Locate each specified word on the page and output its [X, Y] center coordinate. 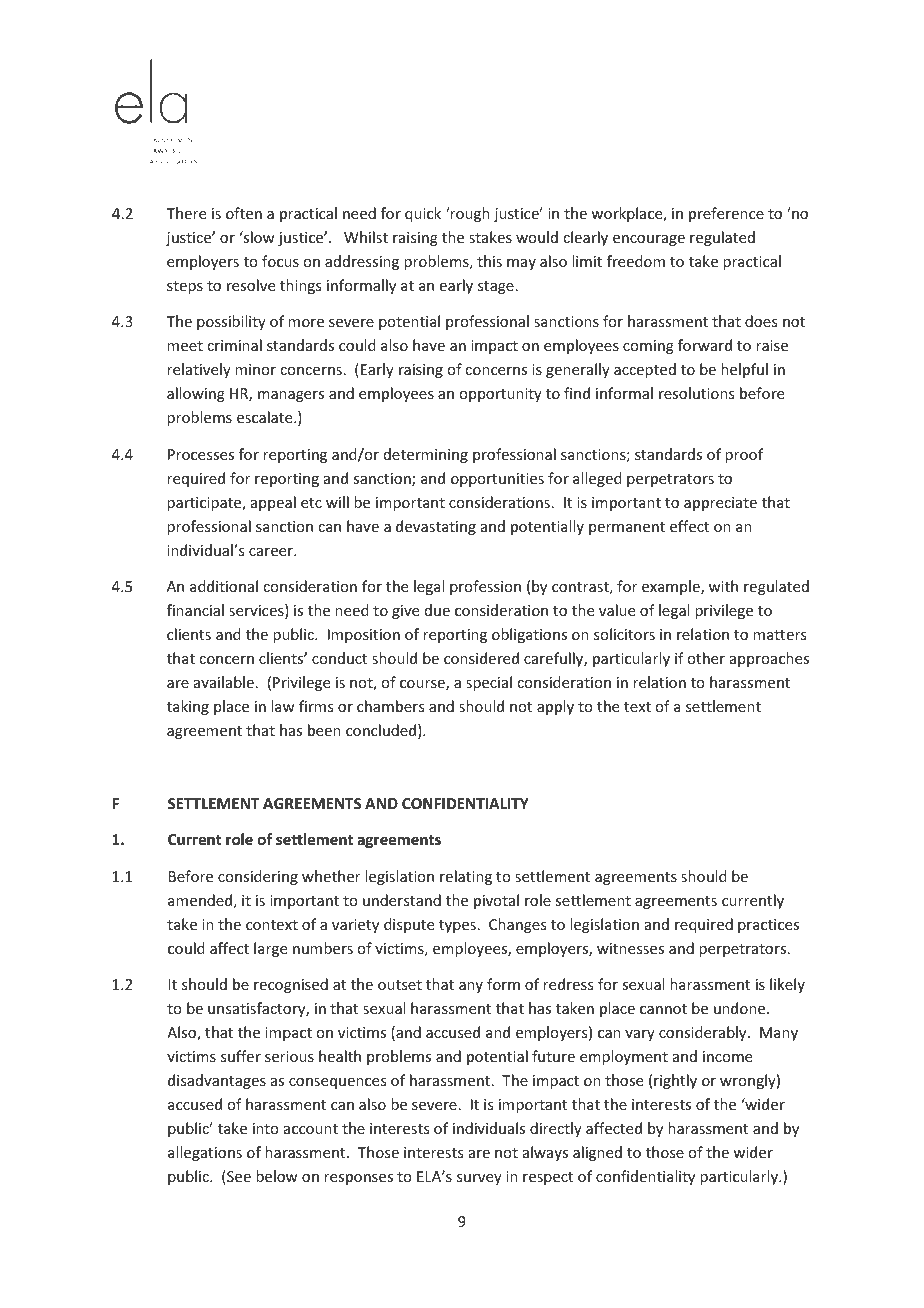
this [489, 261]
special [489, 683]
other [706, 658]
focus [280, 261]
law [283, 706]
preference [726, 214]
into [266, 1128]
